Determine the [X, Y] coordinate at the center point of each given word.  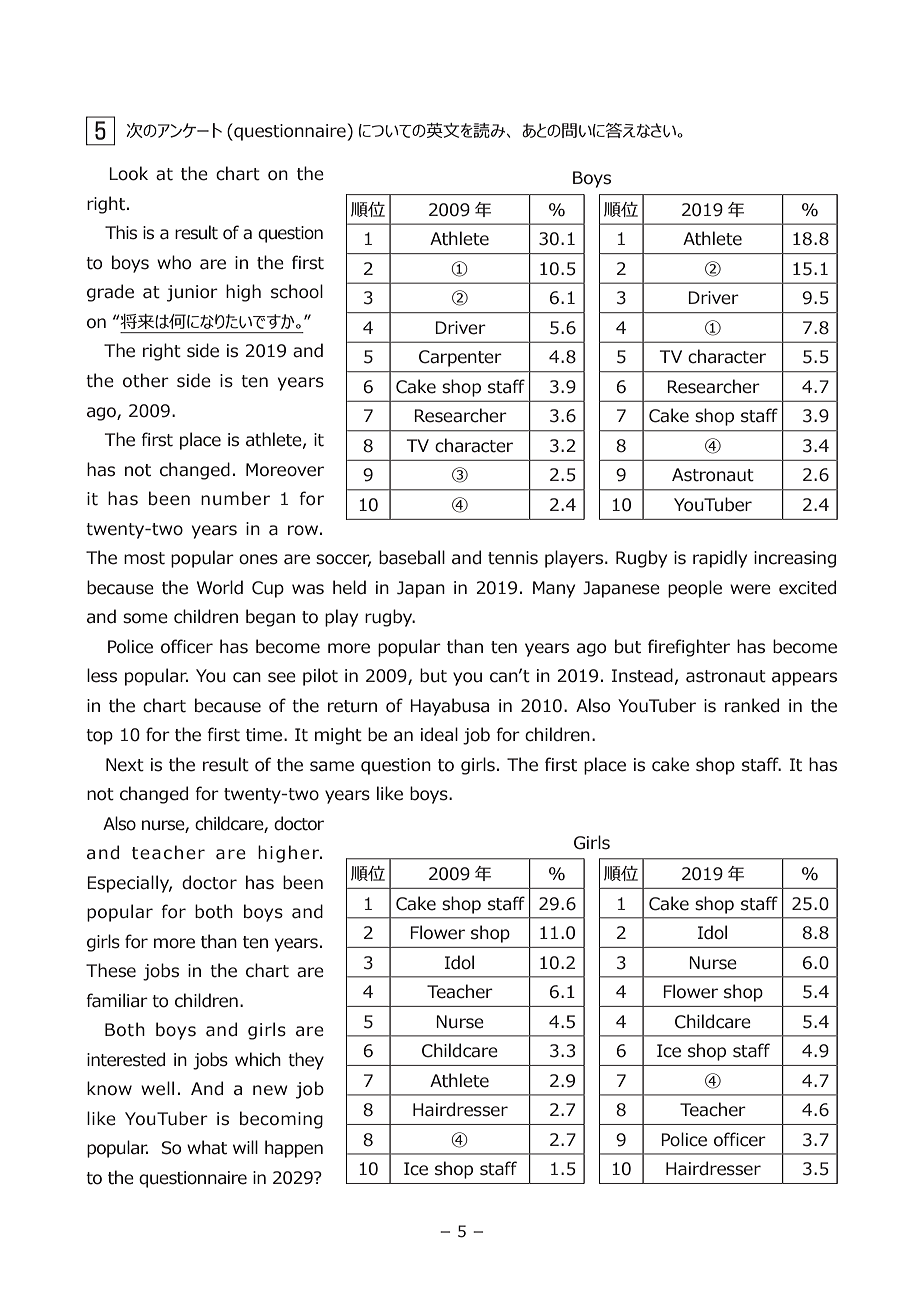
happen [294, 1149]
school [297, 291]
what [207, 1147]
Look [128, 173]
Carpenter [460, 358]
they [306, 1061]
